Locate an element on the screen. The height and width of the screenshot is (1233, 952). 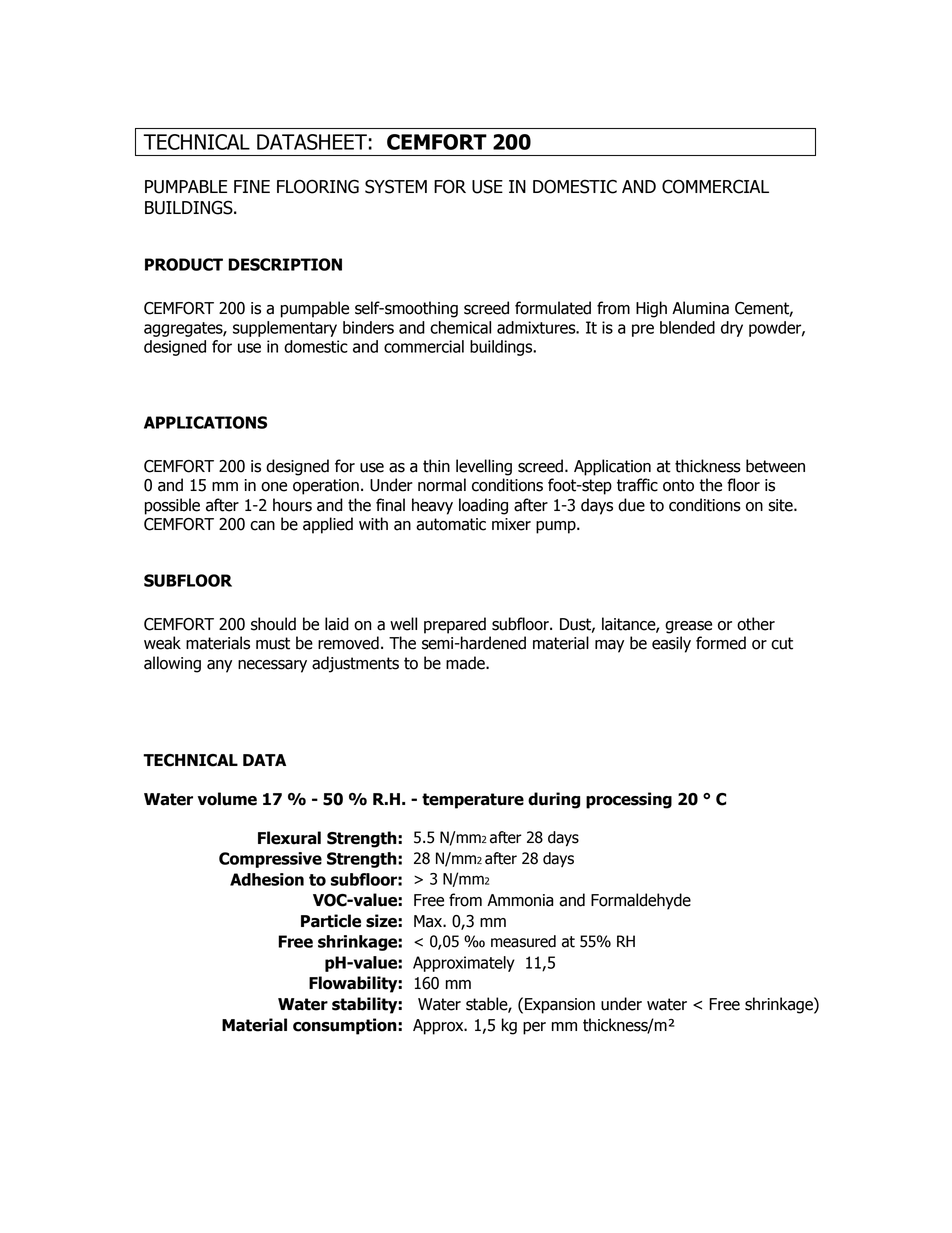
Alumina is located at coordinates (700, 308).
